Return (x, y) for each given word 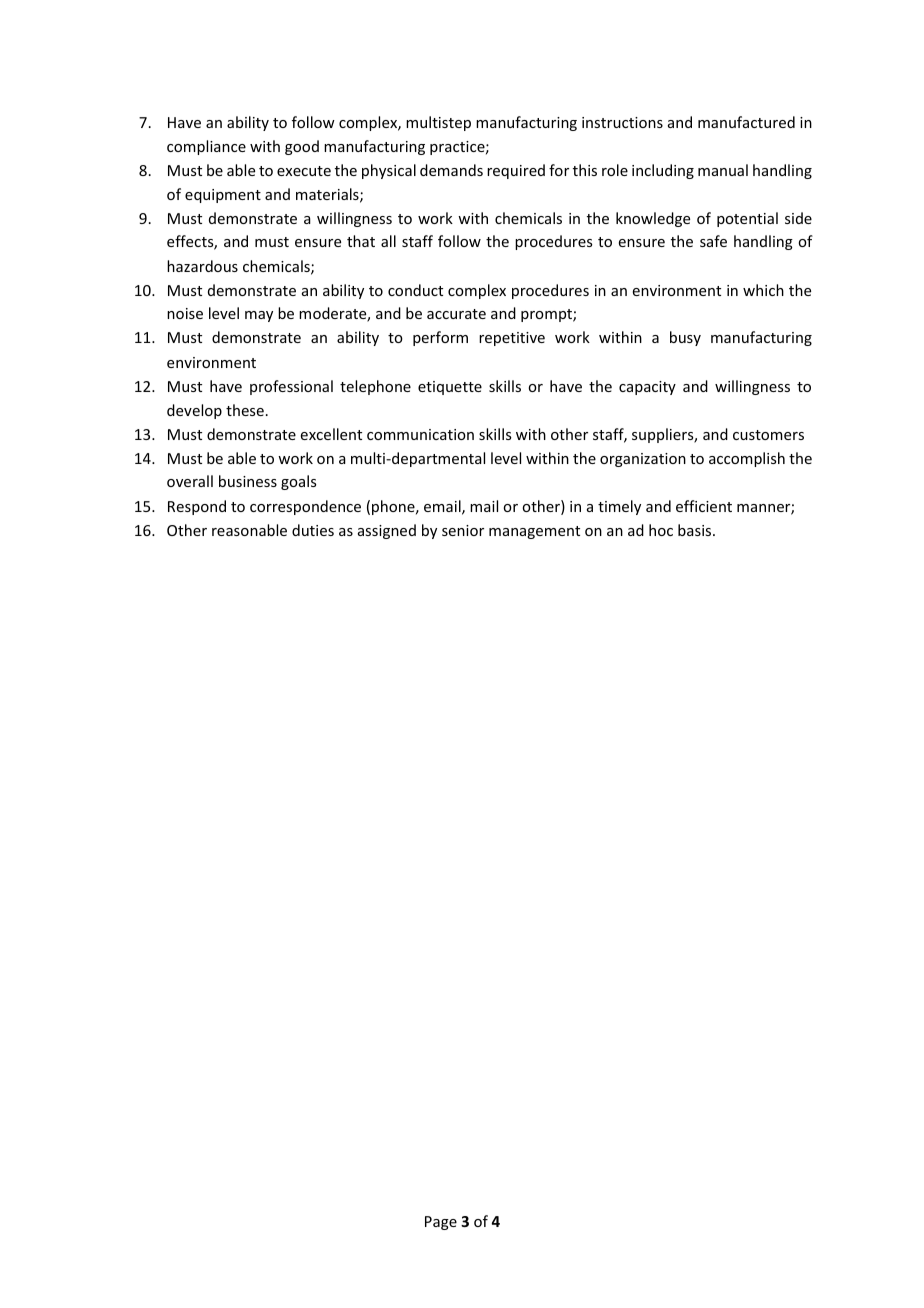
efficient (704, 506)
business (248, 481)
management (534, 532)
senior (463, 530)
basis (696, 530)
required (516, 171)
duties (313, 530)
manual (723, 170)
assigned (387, 531)
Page (441, 1223)
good (302, 147)
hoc (661, 530)
